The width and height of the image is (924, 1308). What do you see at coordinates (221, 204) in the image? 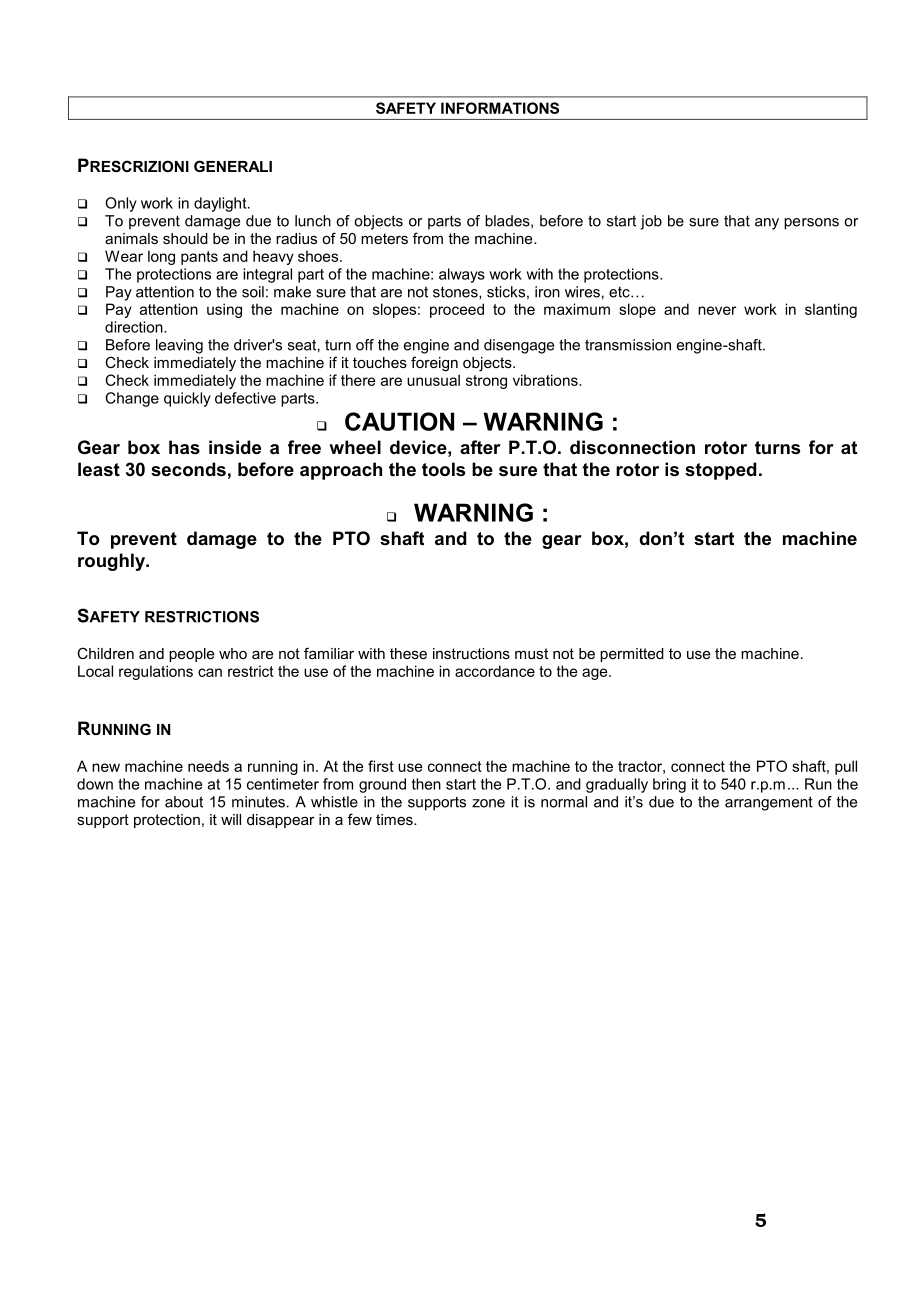
I see `daylight` at bounding box center [221, 204].
